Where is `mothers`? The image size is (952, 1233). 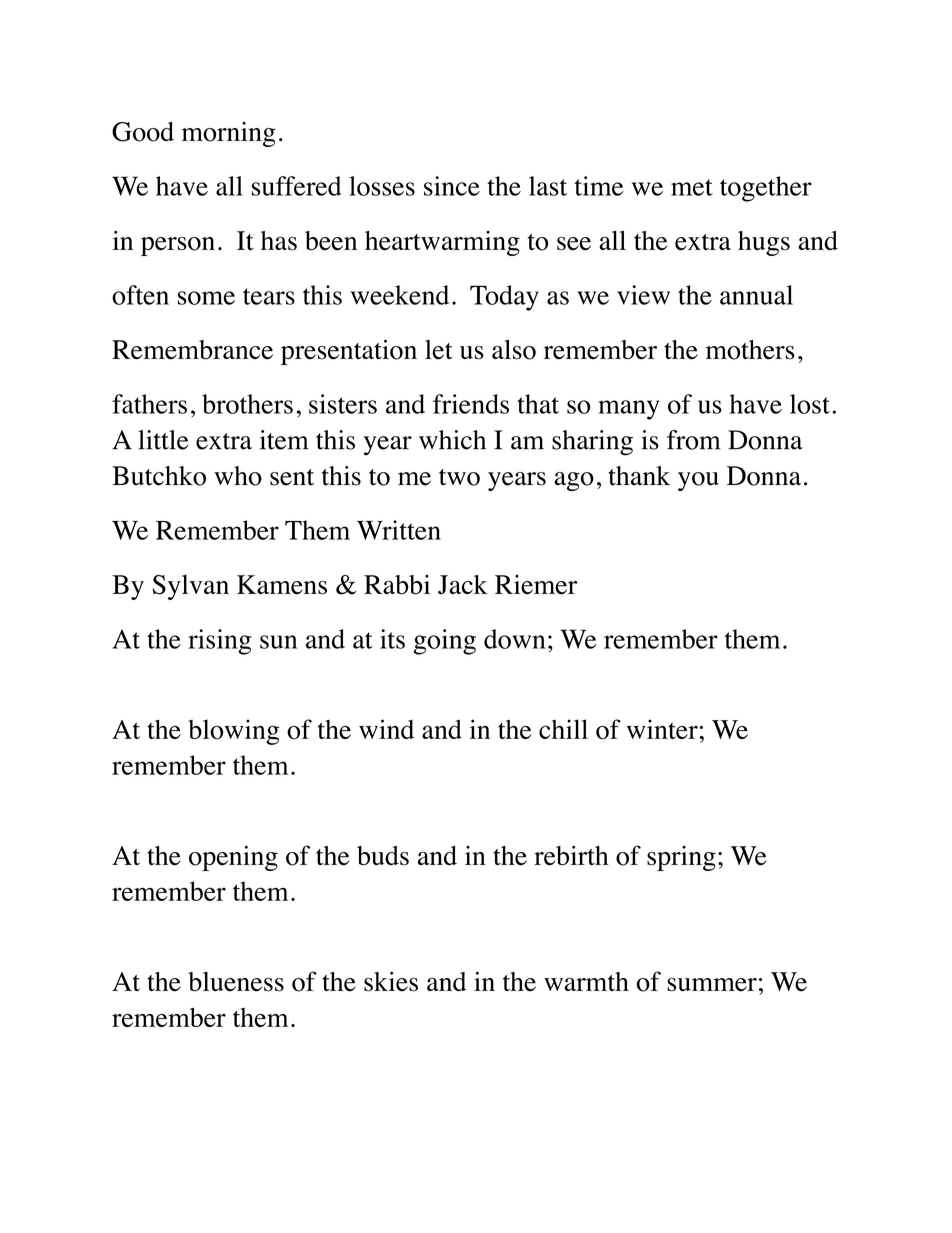 mothers is located at coordinates (750, 350).
